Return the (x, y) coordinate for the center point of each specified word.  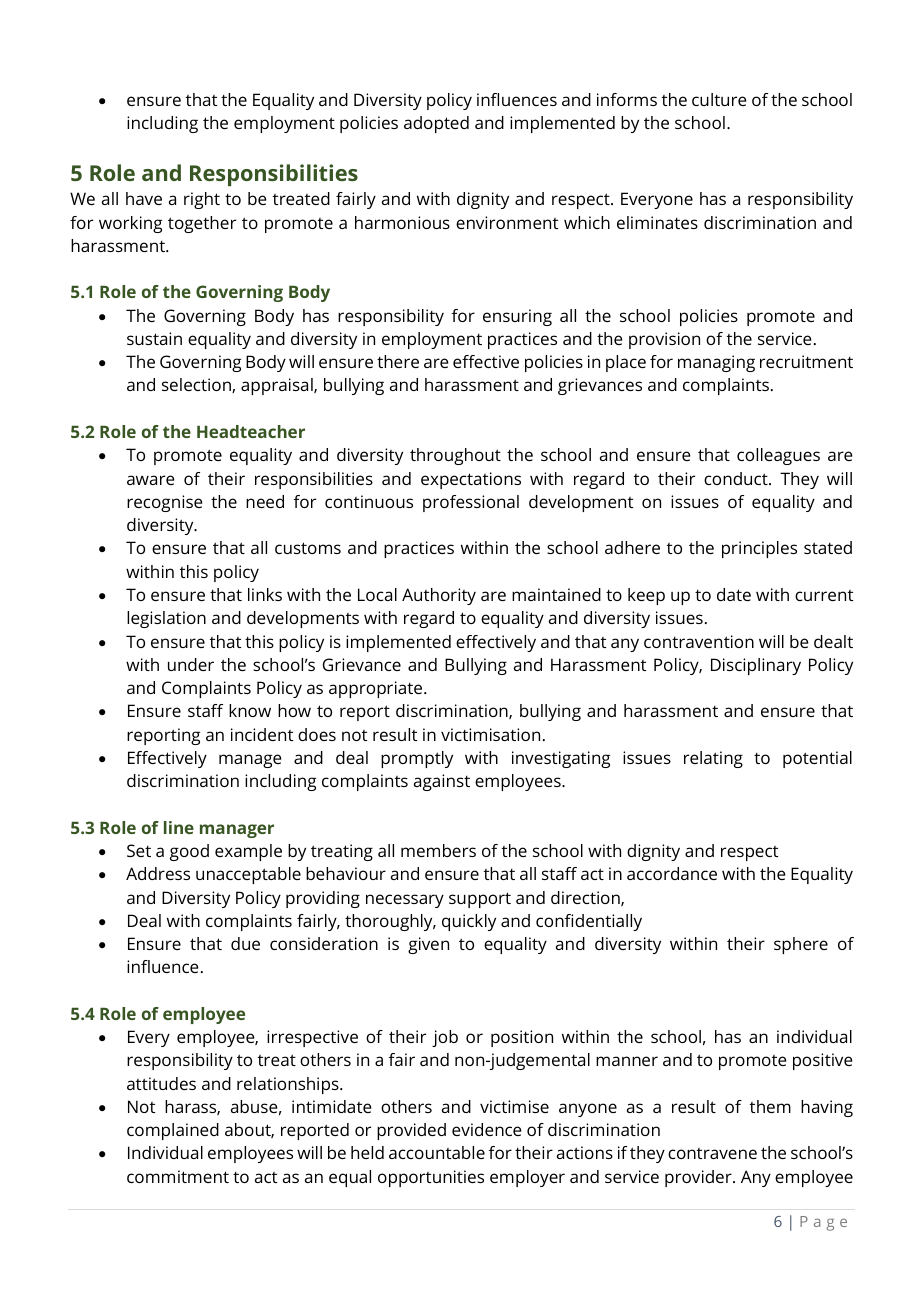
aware (151, 480)
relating (713, 759)
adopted (436, 124)
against (442, 782)
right (202, 200)
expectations (471, 480)
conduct (737, 478)
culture (719, 99)
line (179, 827)
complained (173, 1131)
